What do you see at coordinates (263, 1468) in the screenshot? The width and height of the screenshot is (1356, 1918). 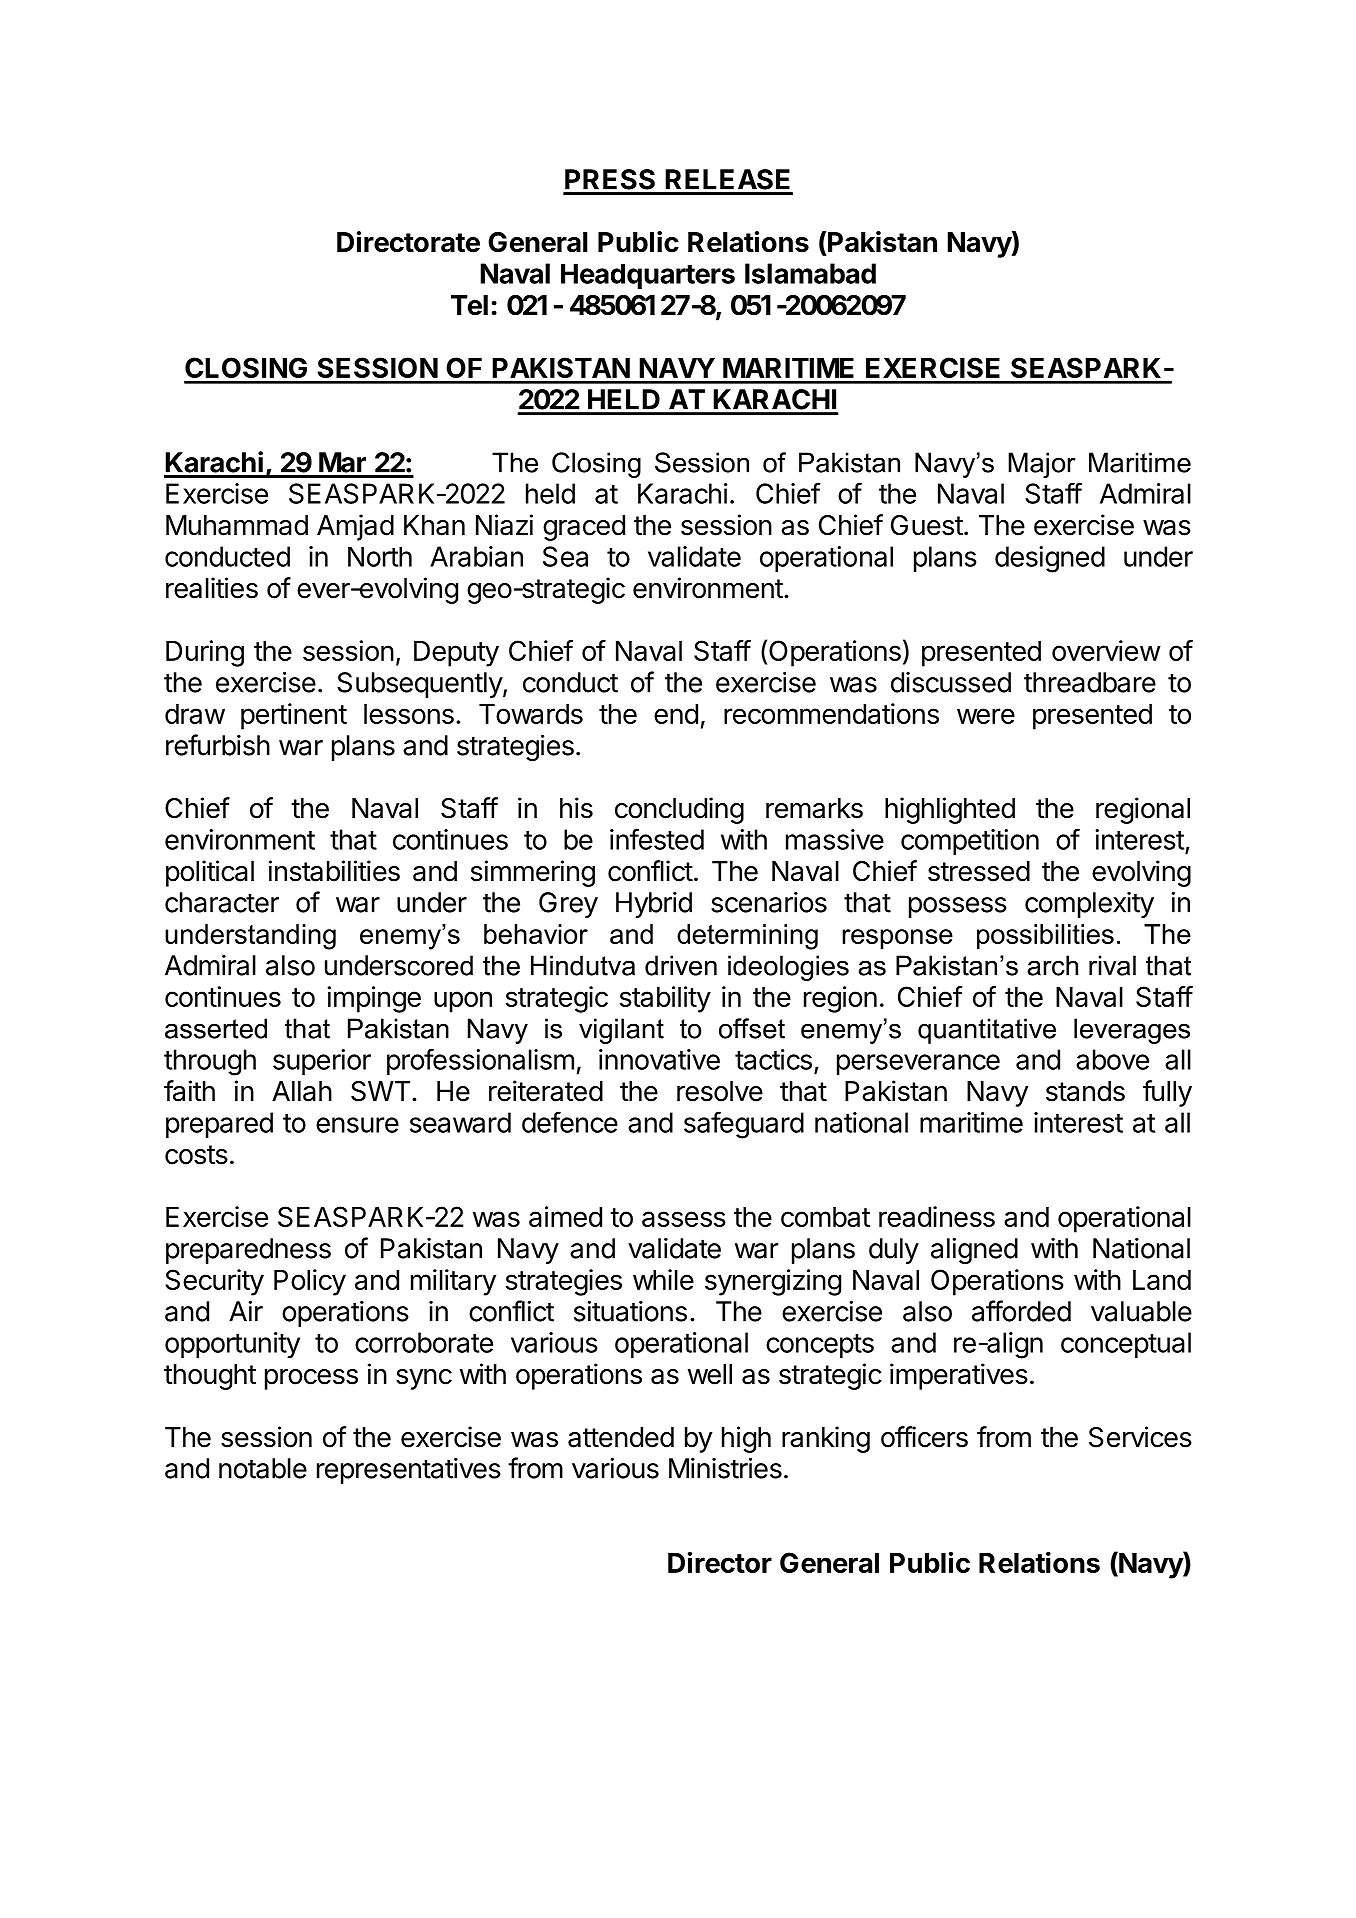 I see `notable` at bounding box center [263, 1468].
